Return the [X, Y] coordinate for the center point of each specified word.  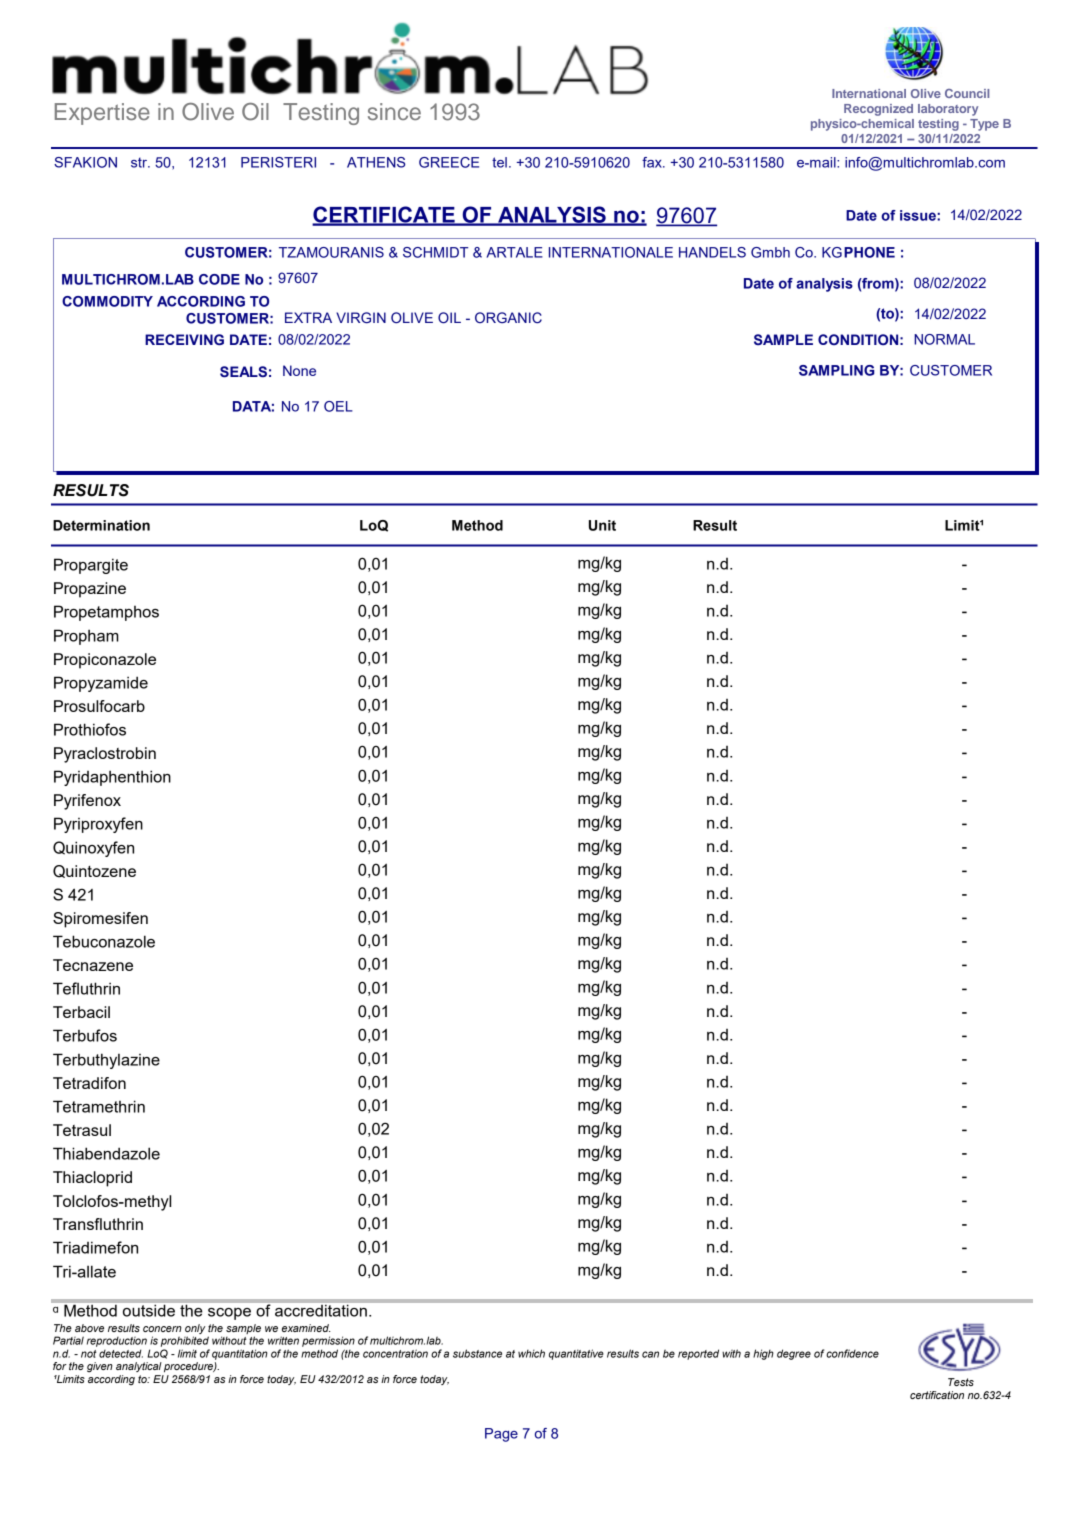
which [531, 1353]
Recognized [878, 110]
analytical [139, 1367]
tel [499, 162]
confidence [852, 1353]
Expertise [102, 114]
